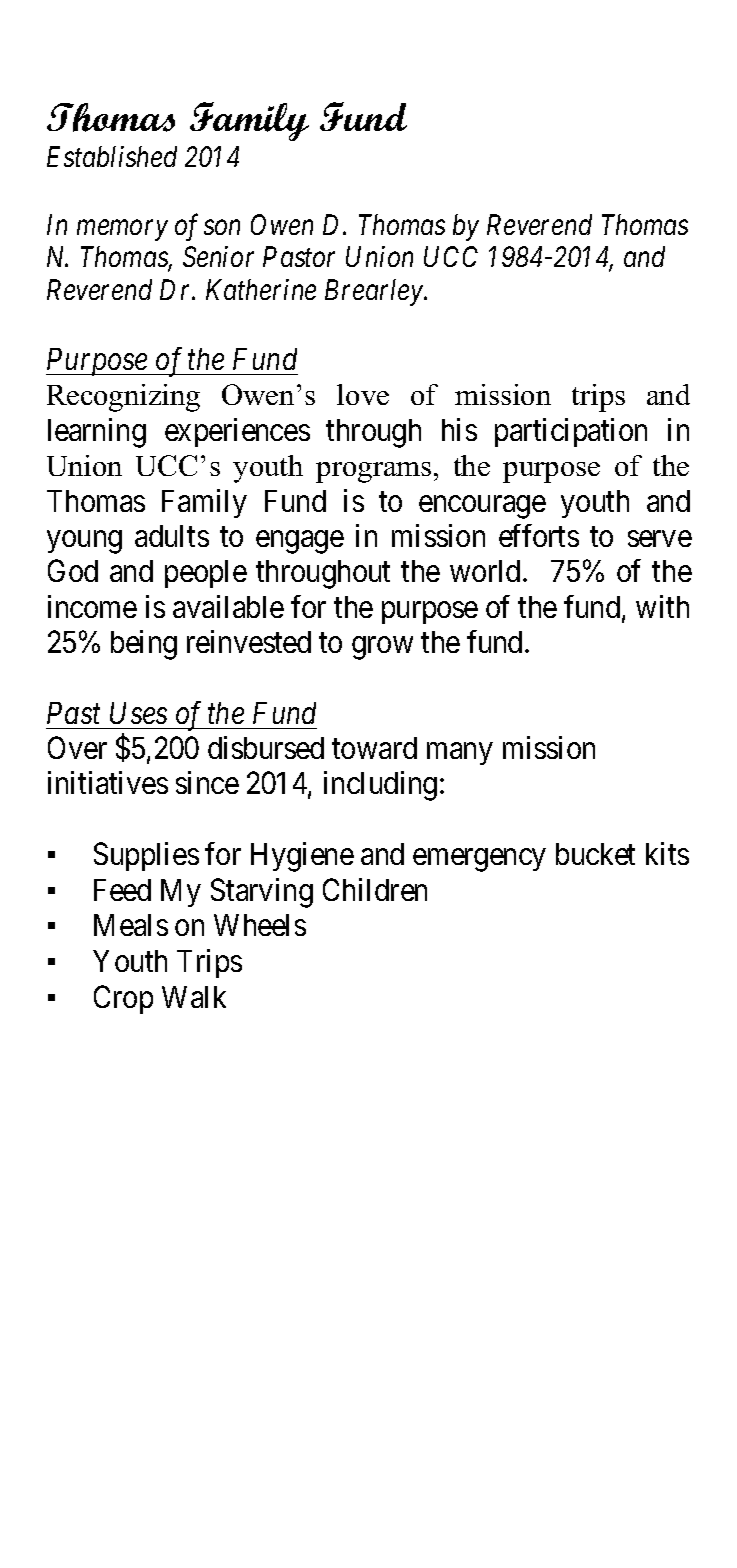 The width and height of the page is (737, 1568). I want to click on Children, so click(375, 889).
